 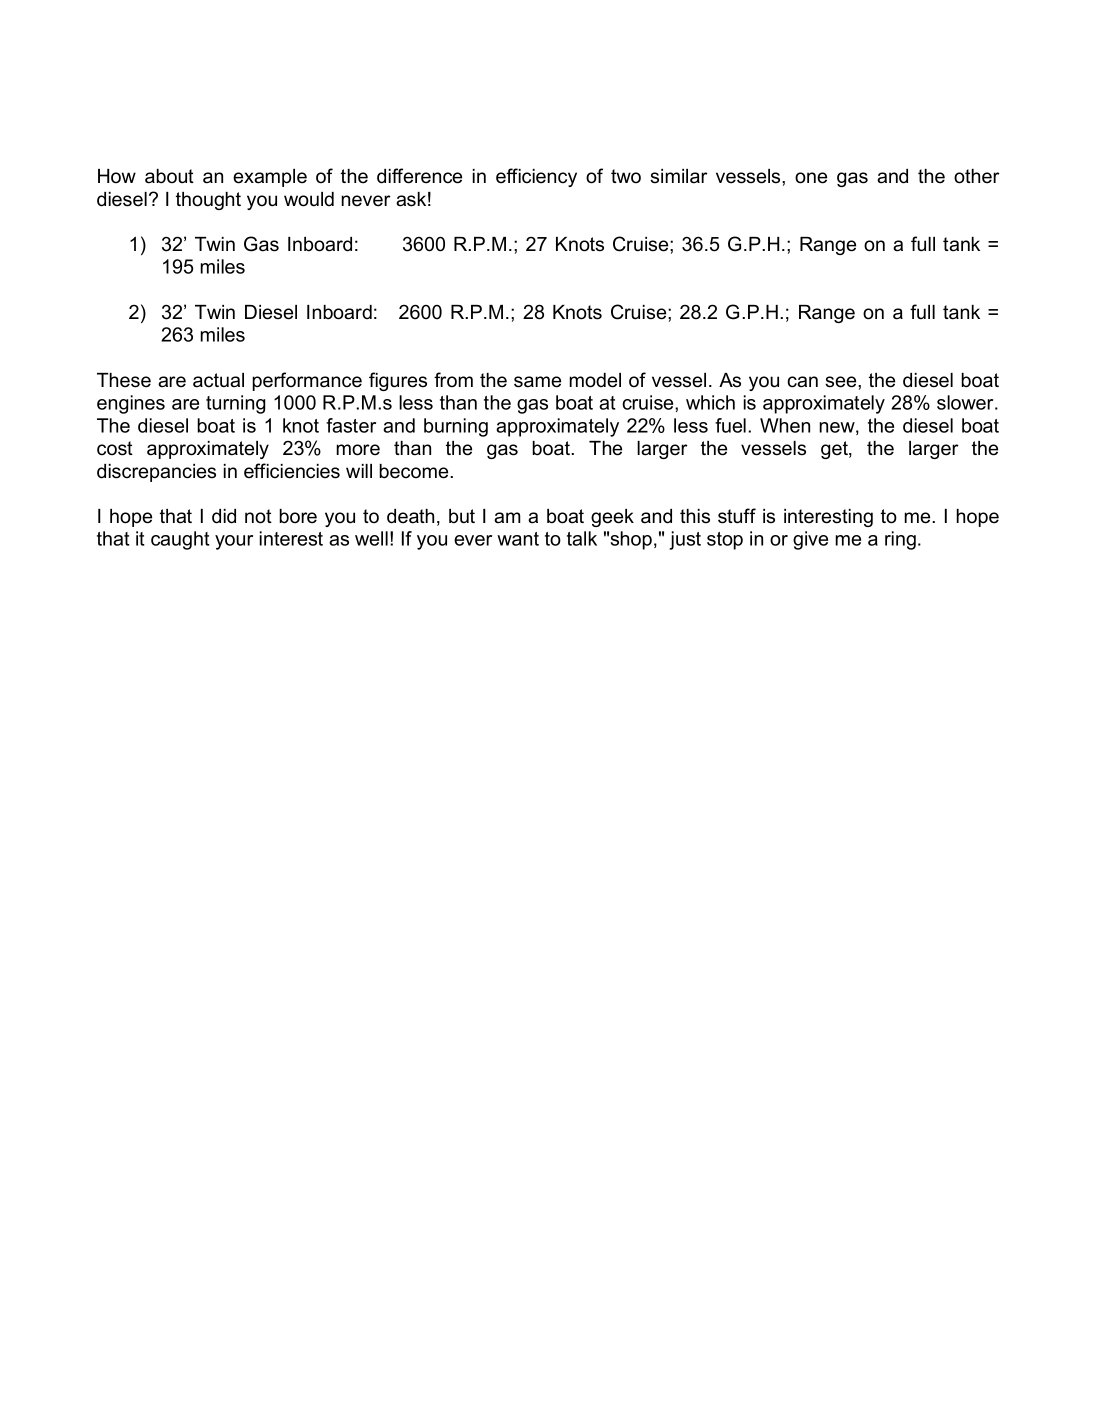 I want to click on one, so click(x=811, y=178).
